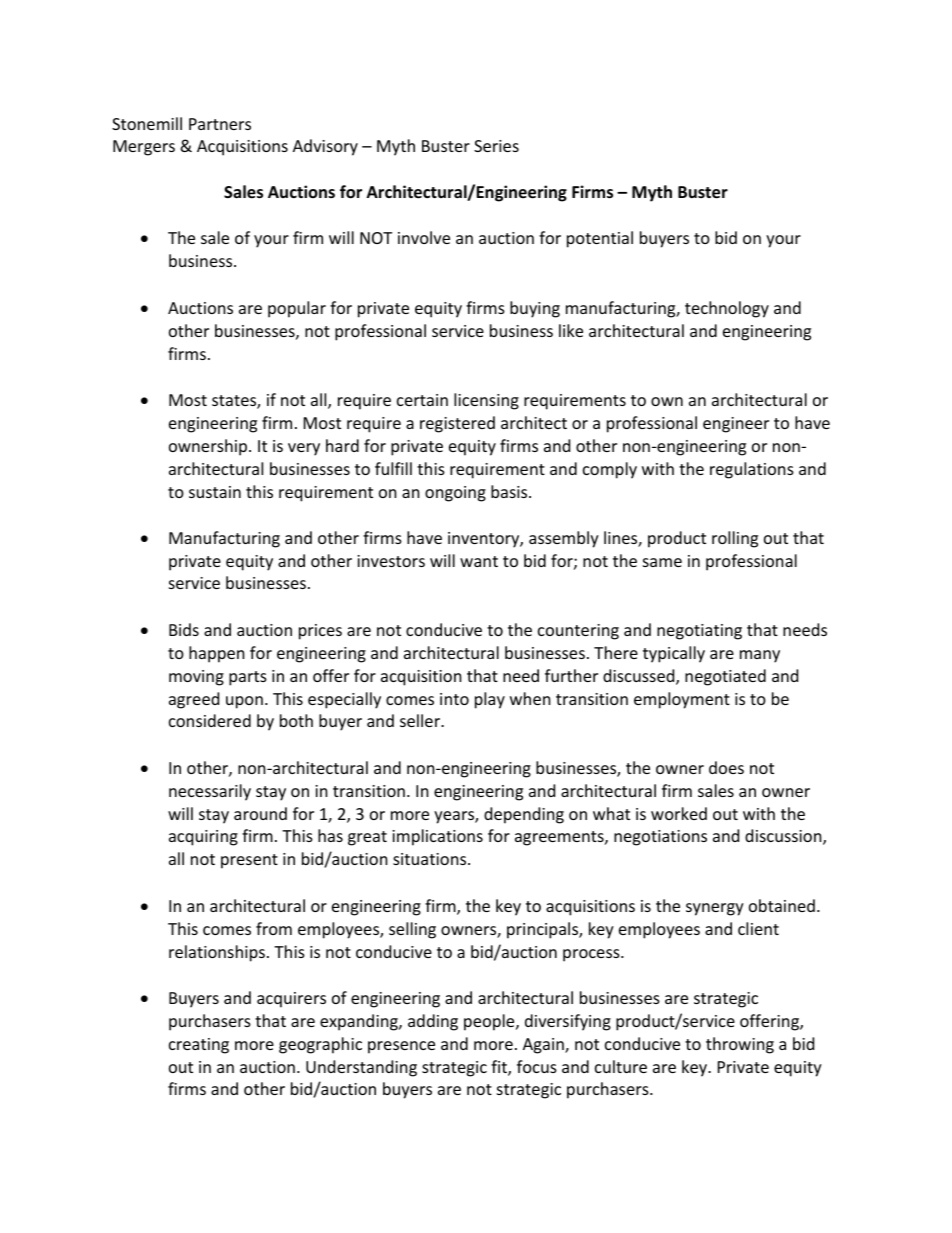 The height and width of the page is (1233, 952). I want to click on sustain, so click(215, 492).
